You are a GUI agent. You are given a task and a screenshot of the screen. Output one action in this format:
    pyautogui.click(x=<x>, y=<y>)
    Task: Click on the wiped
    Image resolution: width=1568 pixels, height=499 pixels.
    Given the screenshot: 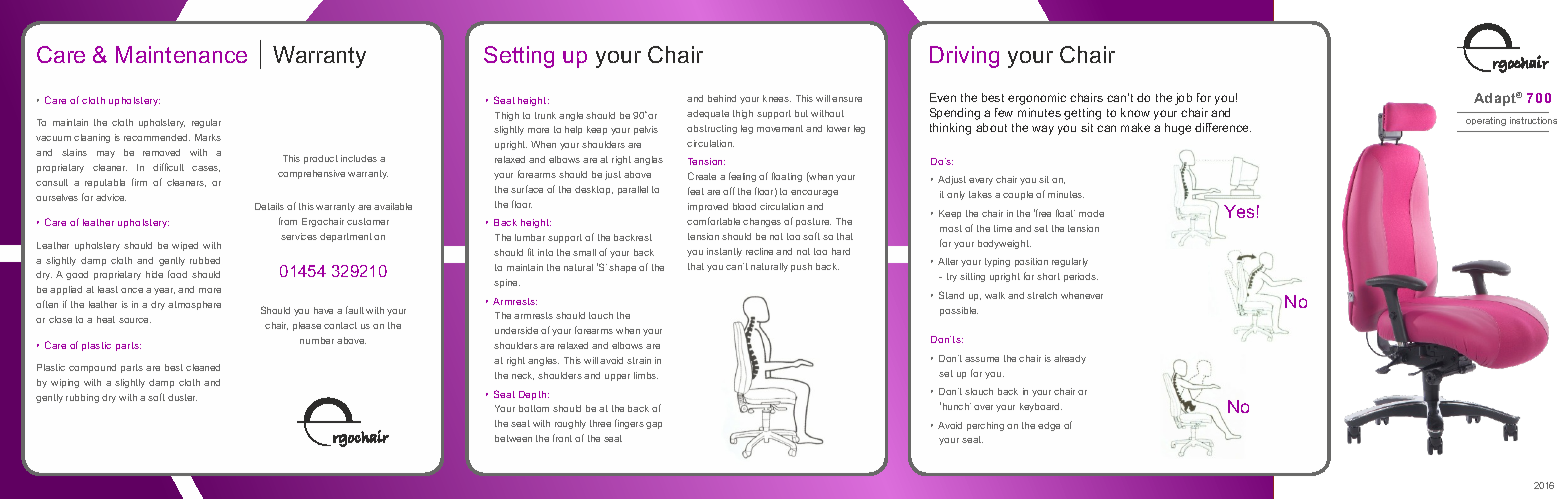 What is the action you would take?
    pyautogui.click(x=185, y=246)
